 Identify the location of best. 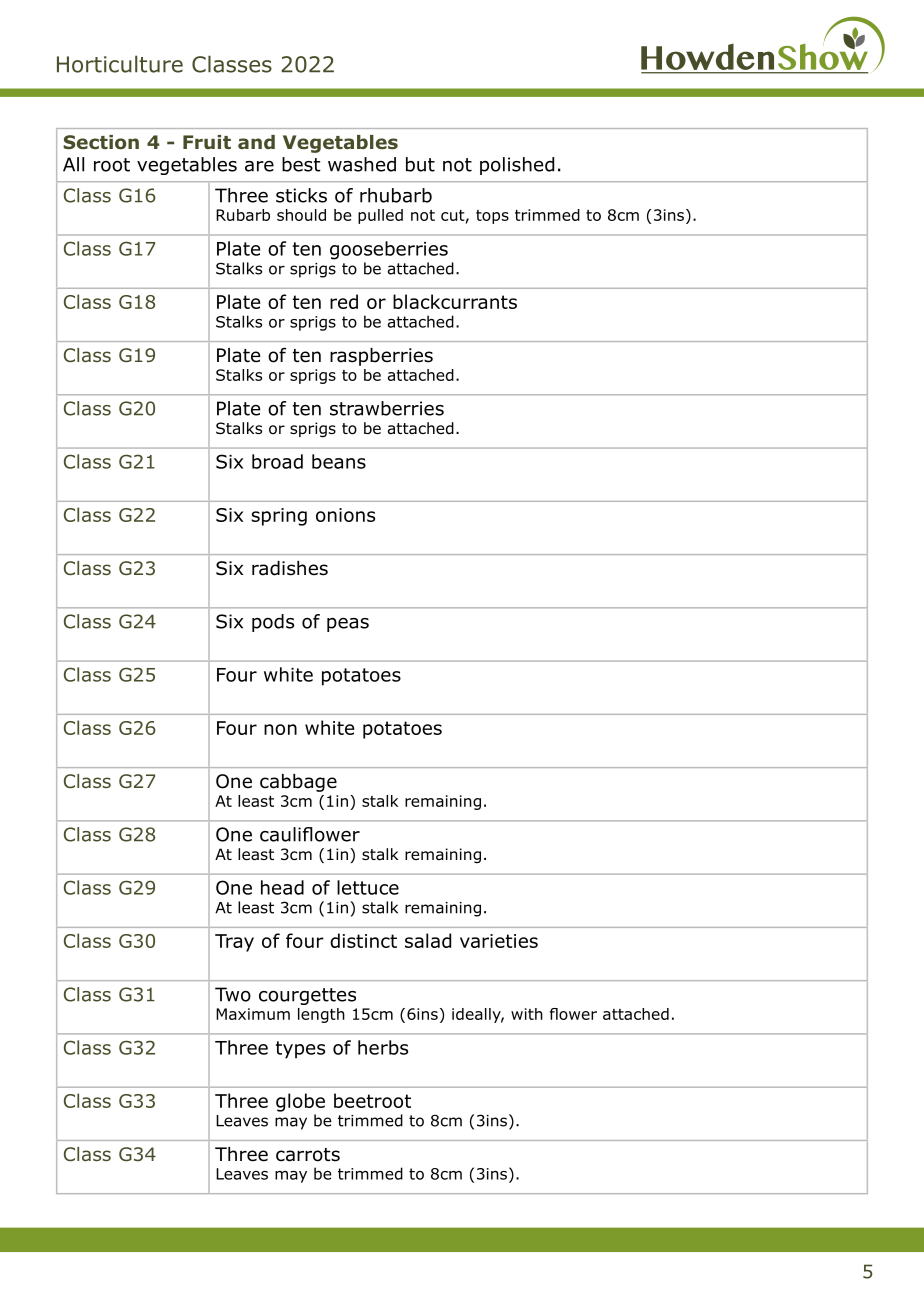
(301, 164).
